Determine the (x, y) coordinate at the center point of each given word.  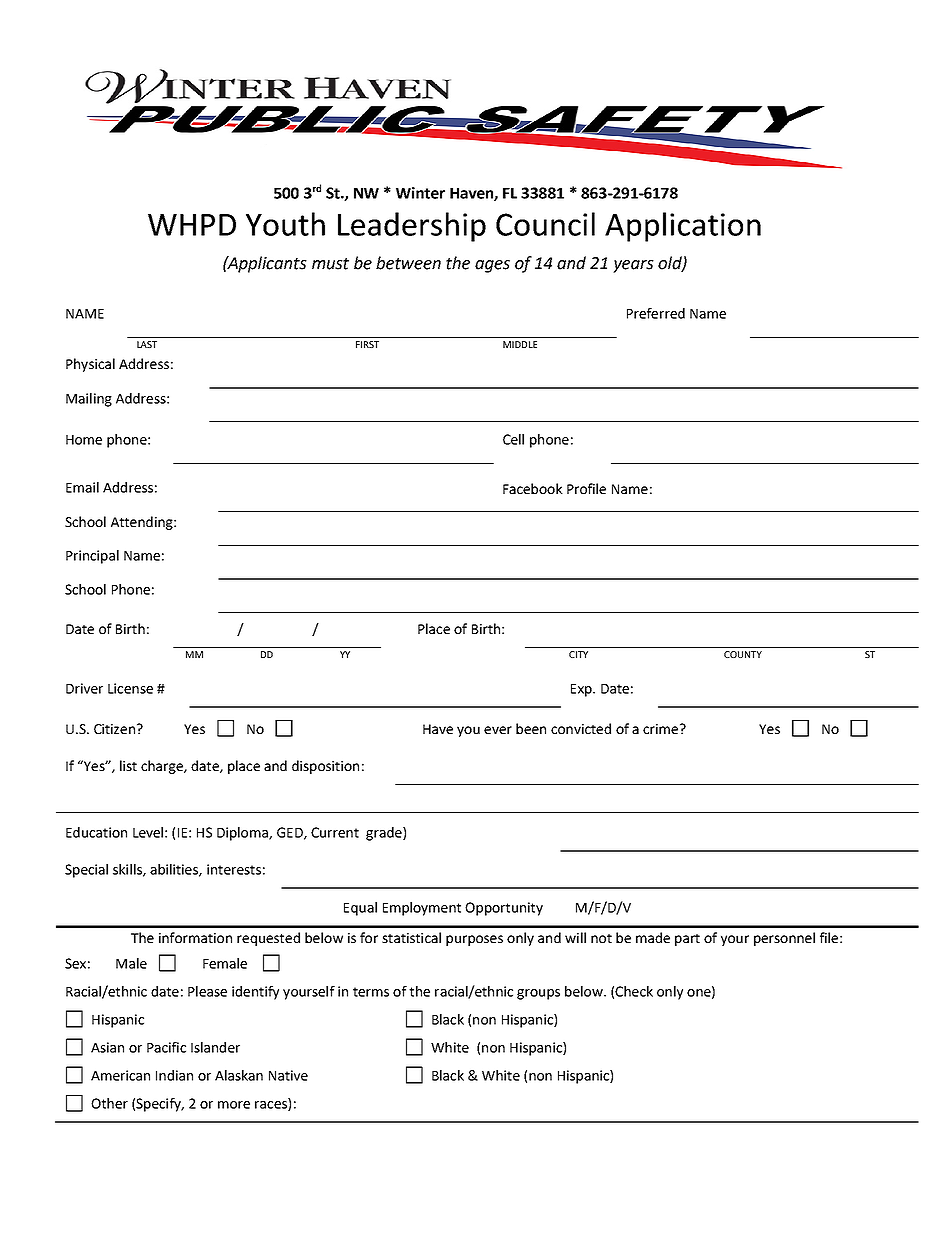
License (130, 688)
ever (498, 730)
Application (683, 227)
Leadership (412, 227)
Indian (174, 1075)
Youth (285, 224)
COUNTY (743, 654)
